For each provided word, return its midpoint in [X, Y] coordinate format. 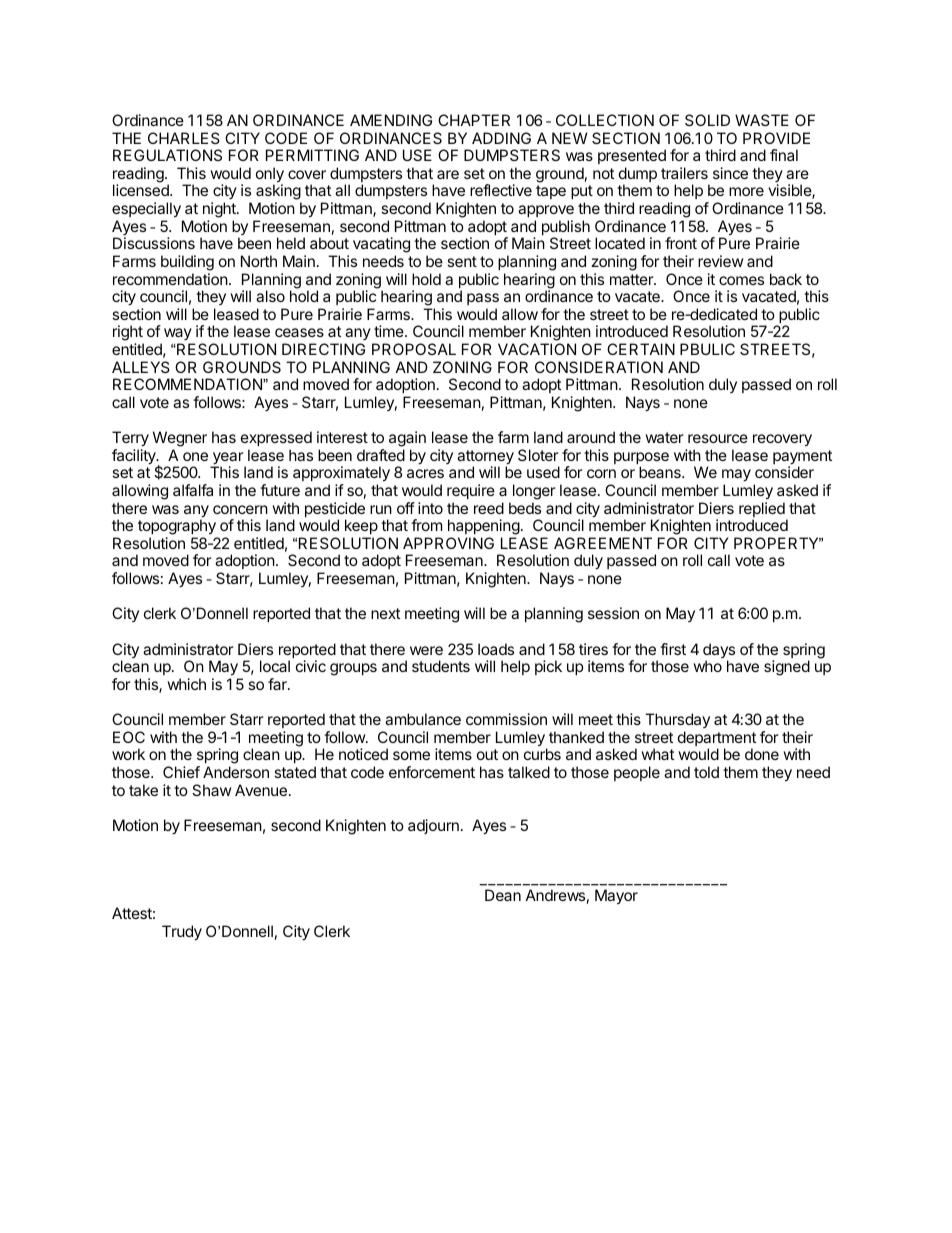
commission [506, 719]
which [186, 684]
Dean [503, 895]
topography [177, 528]
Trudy [182, 933]
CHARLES [184, 138]
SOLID [707, 120]
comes [741, 280]
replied [762, 511]
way [178, 336]
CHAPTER [474, 120]
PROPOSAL [414, 349]
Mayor [616, 897]
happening [484, 528]
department [717, 740]
